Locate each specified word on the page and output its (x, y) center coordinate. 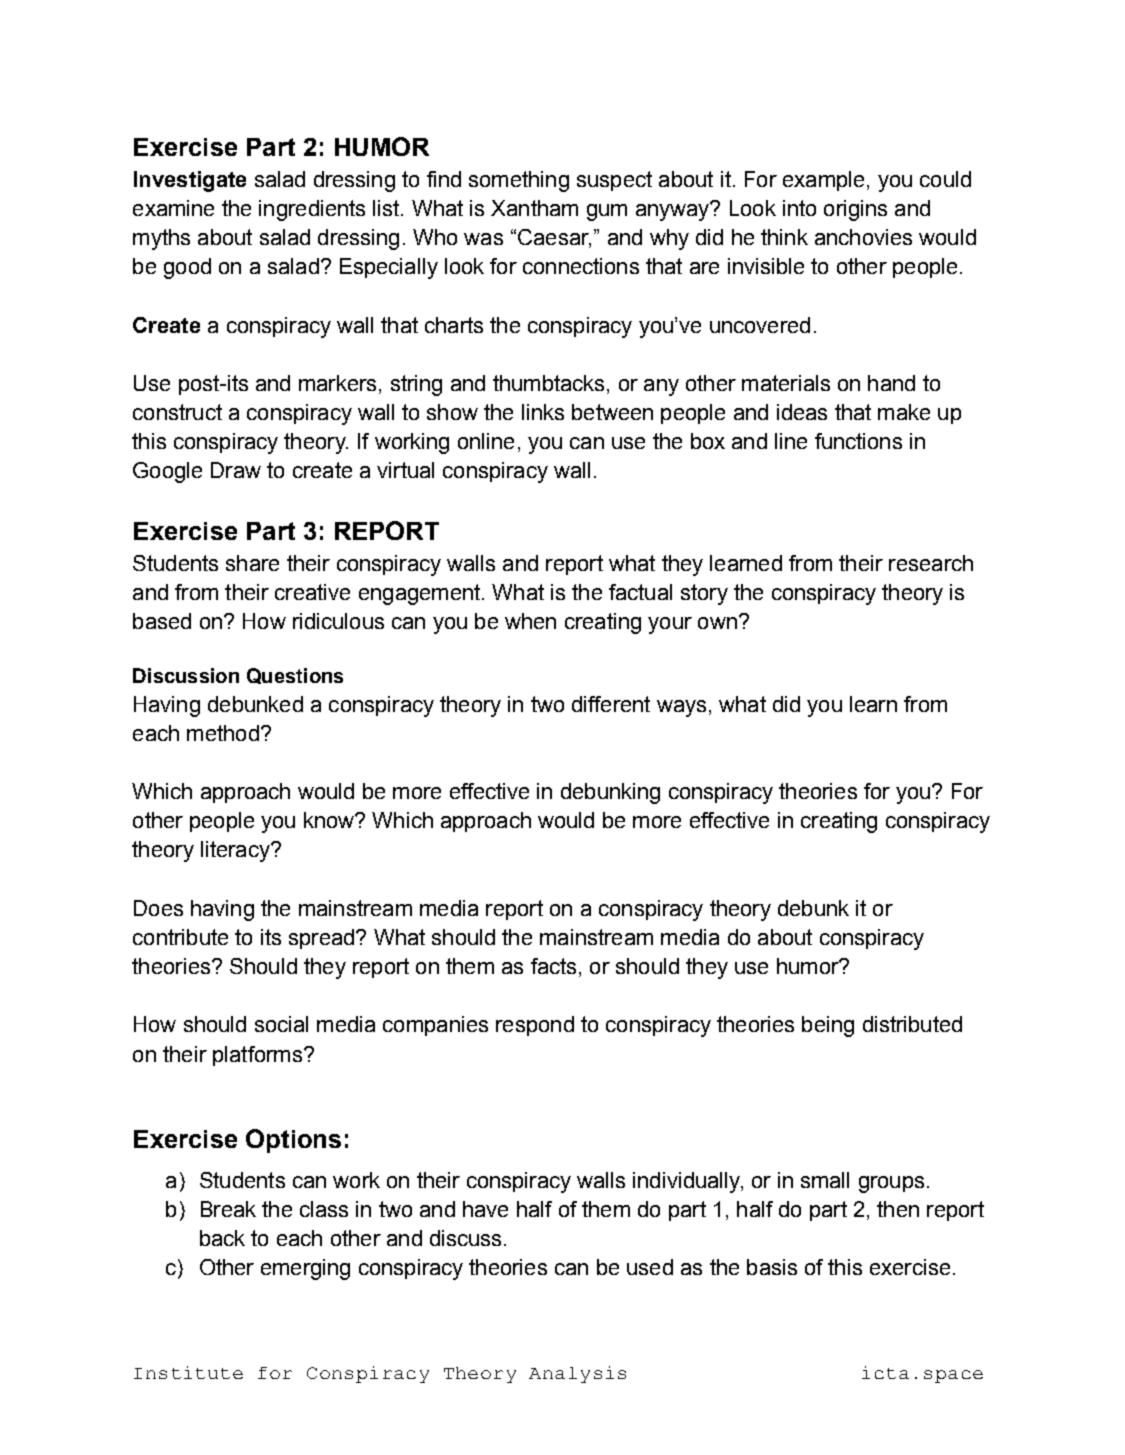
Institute (188, 1372)
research (931, 563)
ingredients (312, 210)
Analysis (577, 1374)
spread (321, 939)
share (252, 563)
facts (553, 966)
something (519, 181)
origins (855, 210)
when (530, 621)
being (828, 1026)
